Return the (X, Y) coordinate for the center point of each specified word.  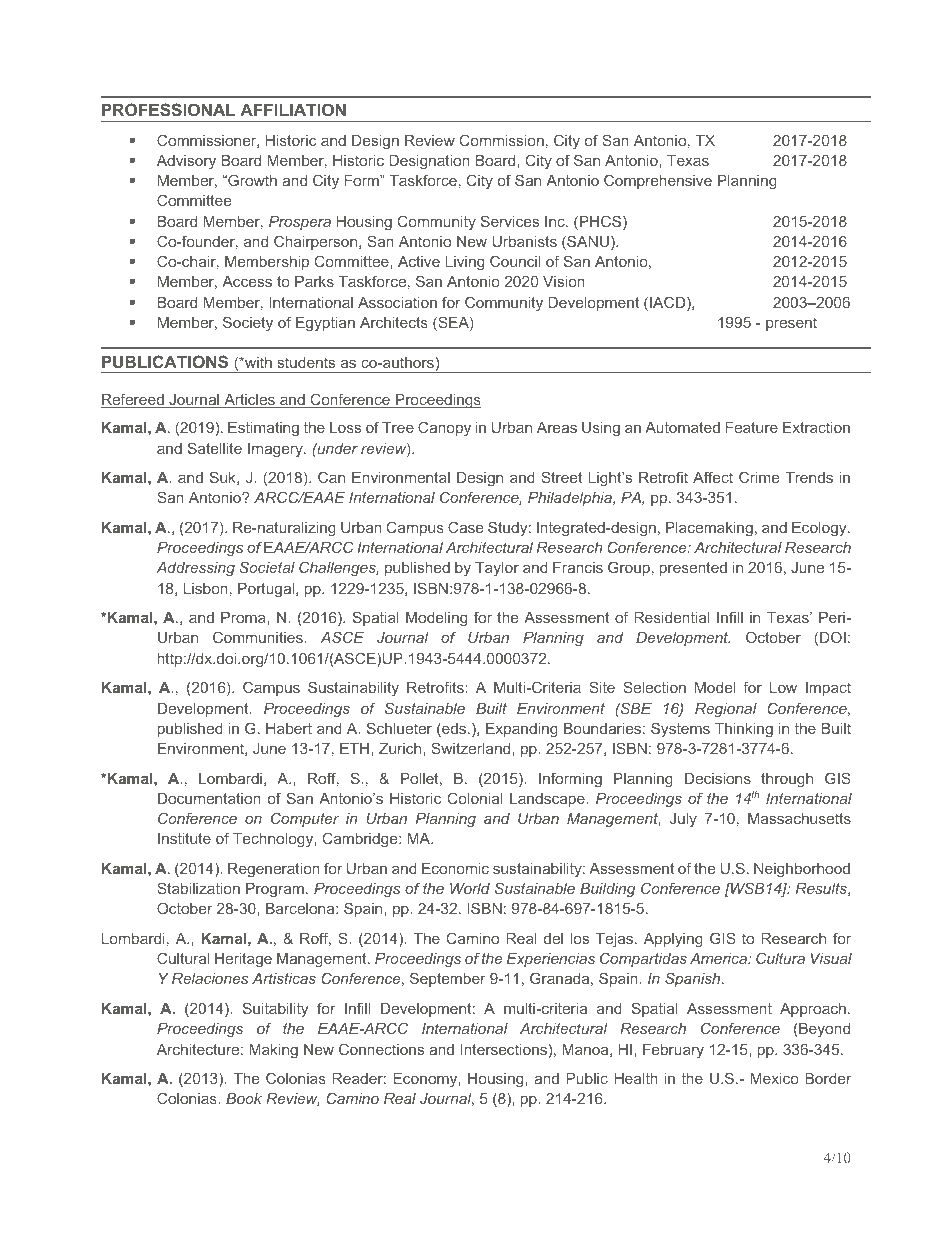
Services (510, 221)
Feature (752, 427)
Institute (184, 838)
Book (244, 1098)
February (673, 1051)
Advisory (186, 162)
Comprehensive (658, 181)
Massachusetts (799, 818)
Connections (381, 1049)
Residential (672, 617)
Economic (455, 868)
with (257, 362)
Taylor (497, 569)
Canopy (444, 429)
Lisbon (206, 588)
